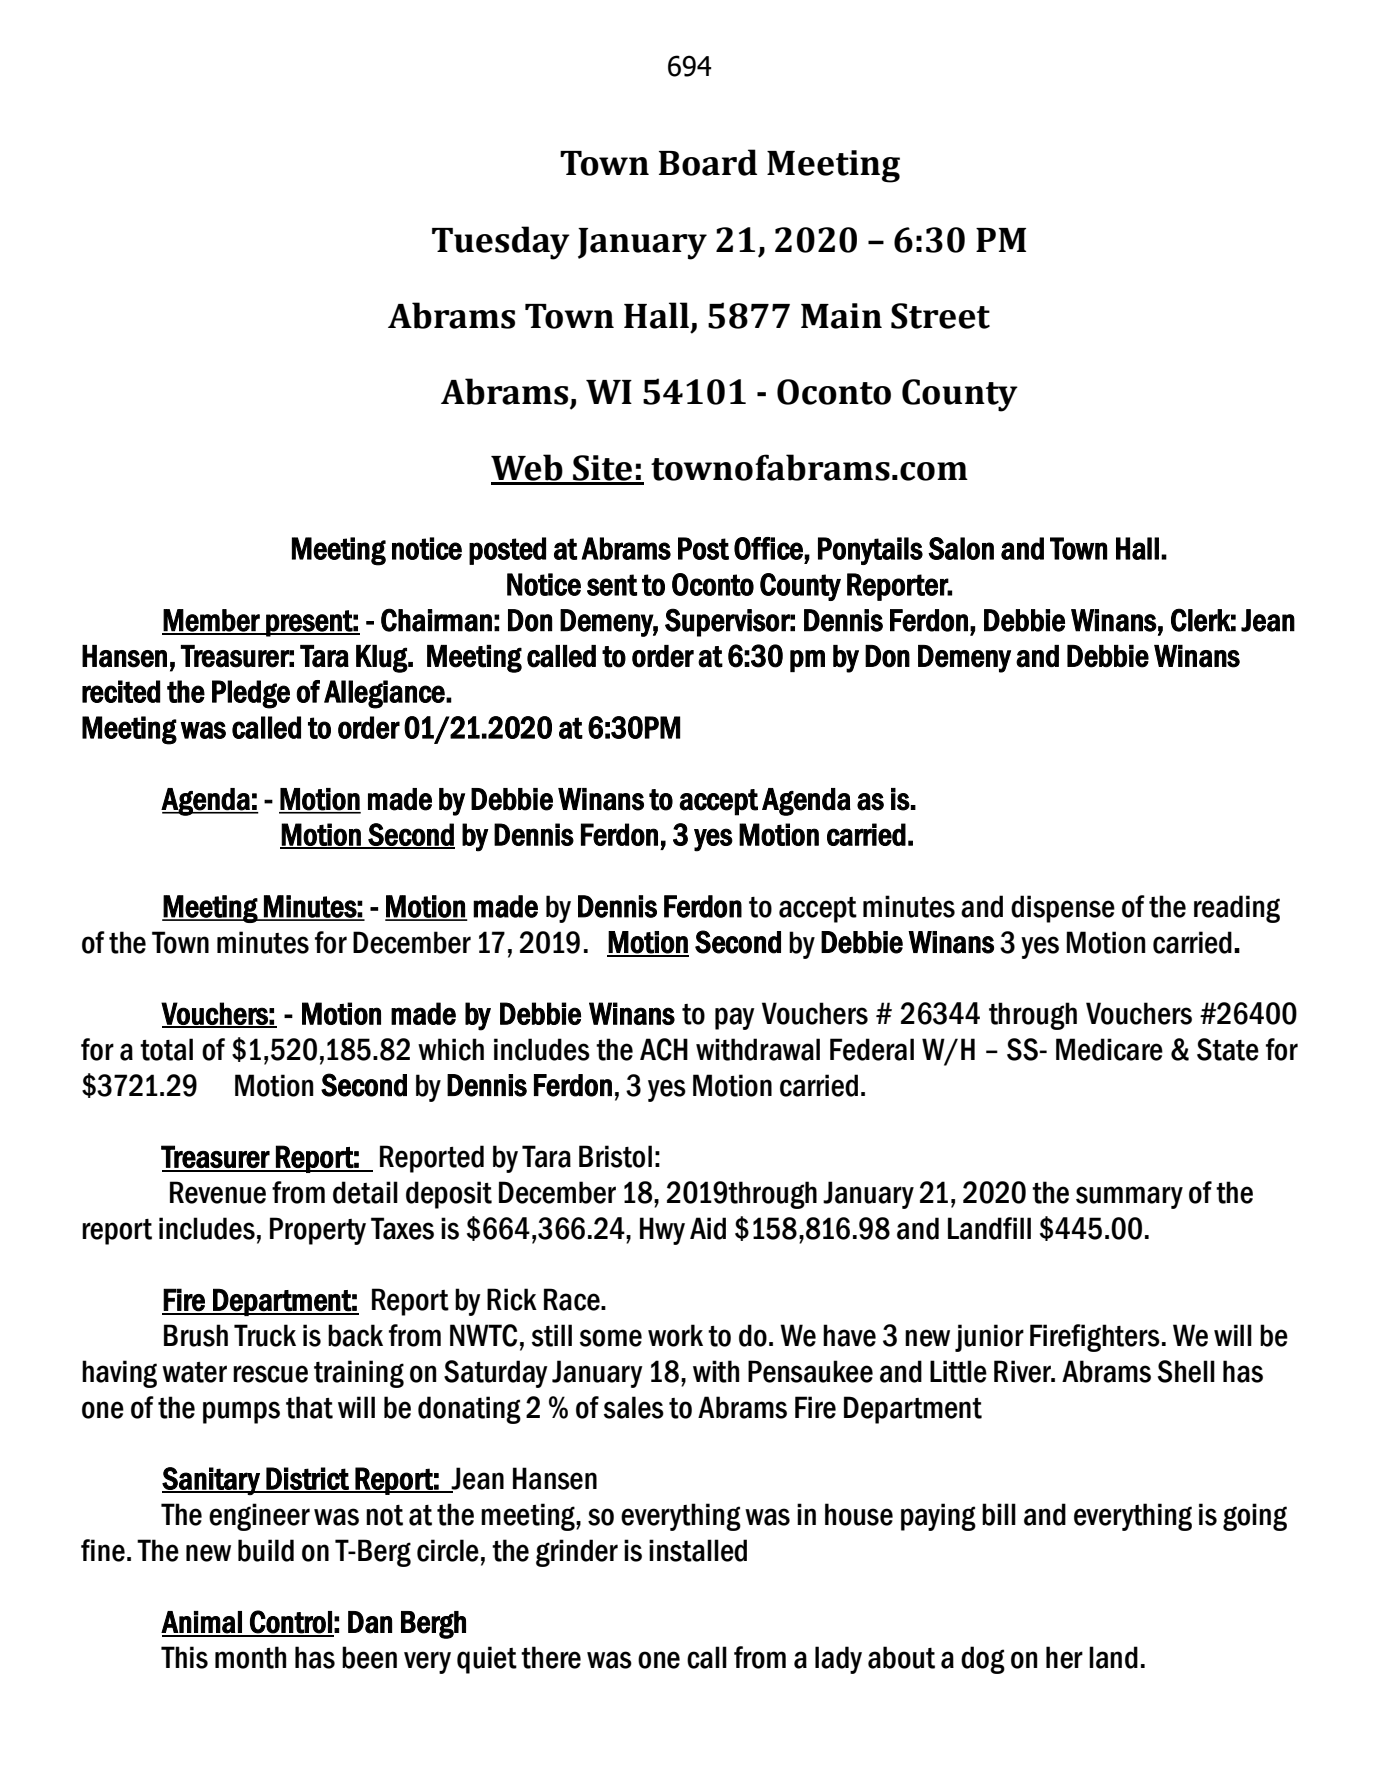  I want to click on Tuesday, so click(501, 243).
